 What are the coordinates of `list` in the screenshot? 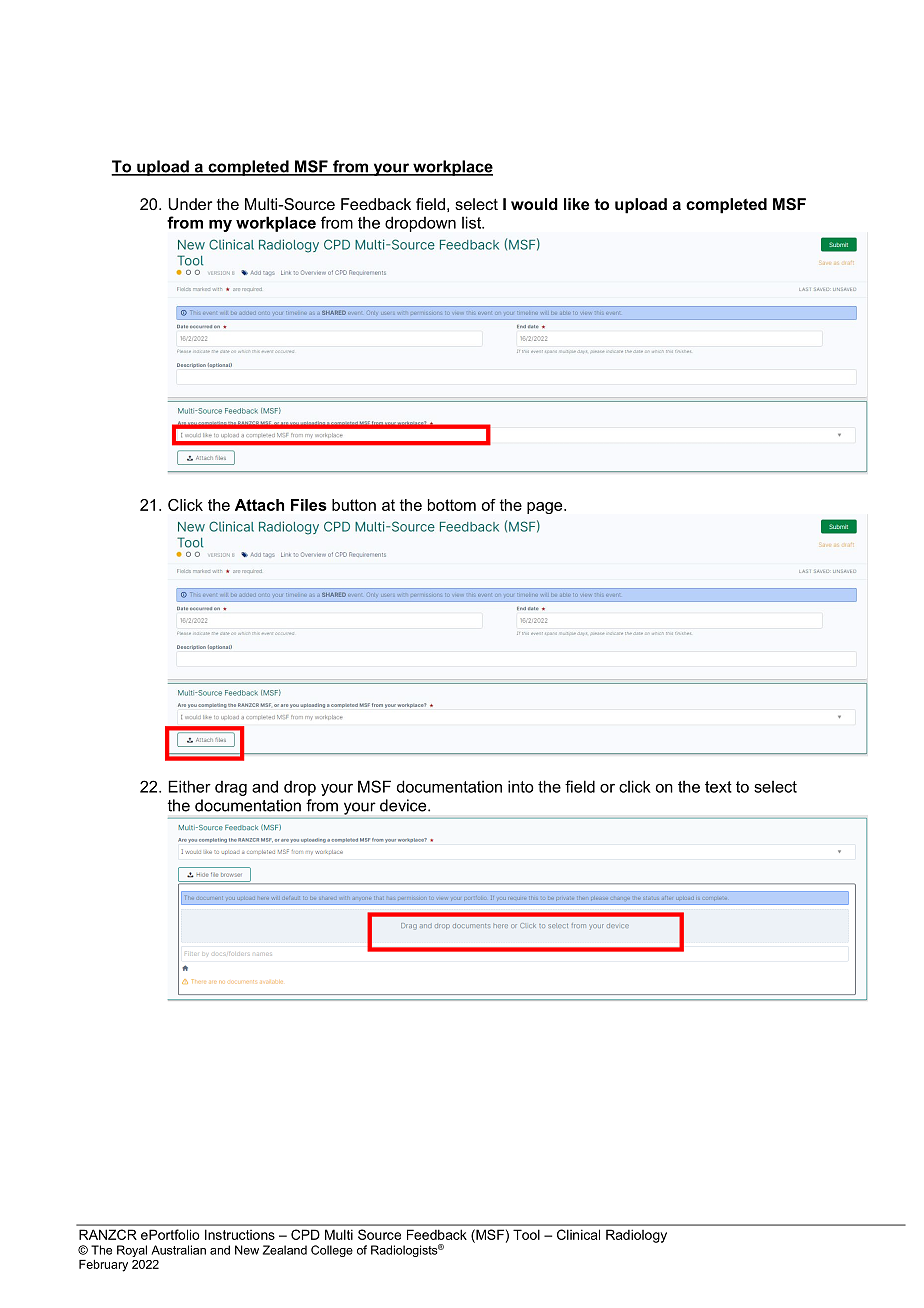 It's located at (473, 222).
